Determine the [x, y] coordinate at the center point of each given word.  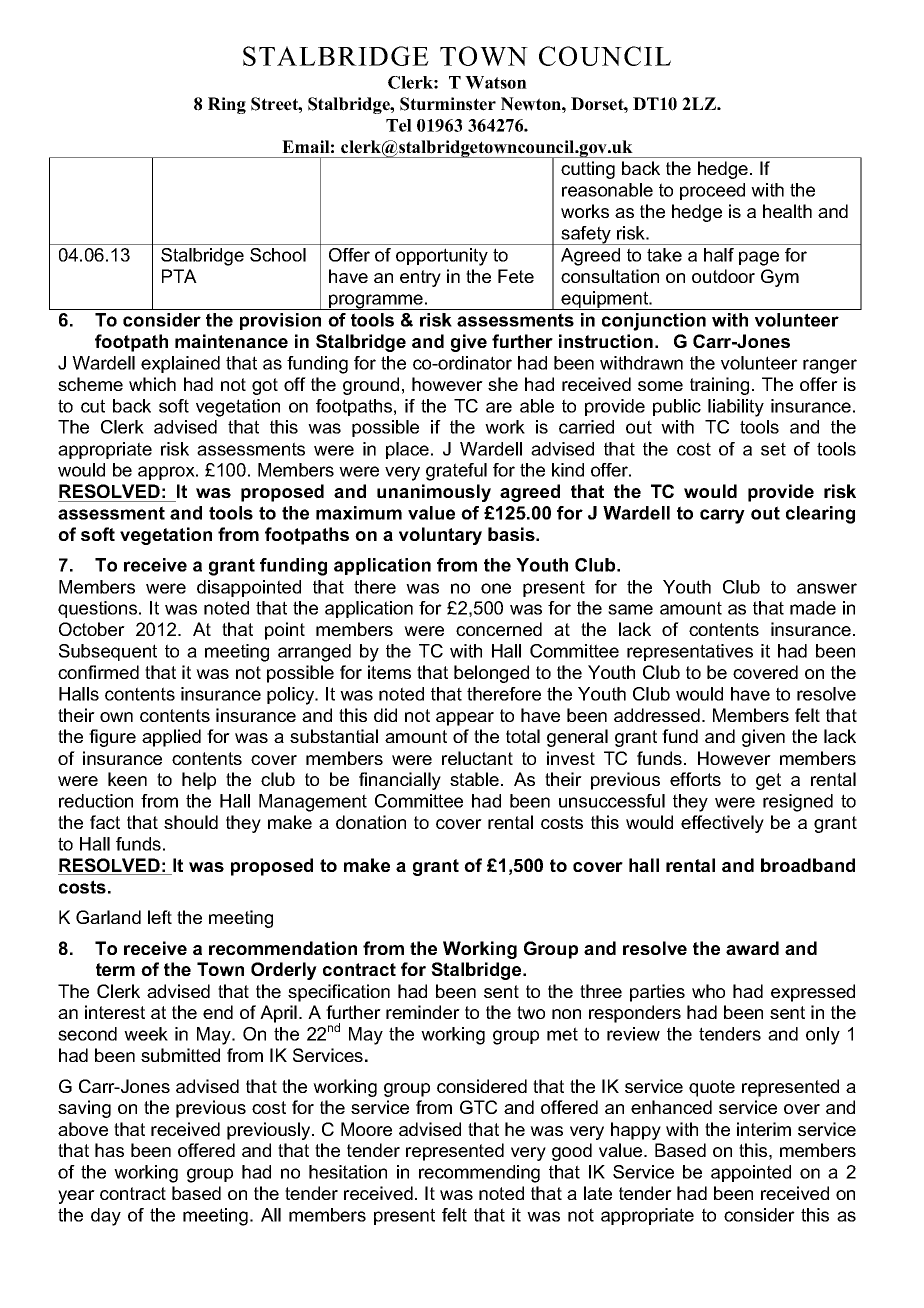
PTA [179, 276]
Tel [399, 125]
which [152, 384]
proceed [712, 191]
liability [736, 408]
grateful [456, 472]
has [109, 1150]
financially [400, 781]
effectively [722, 824]
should [191, 822]
